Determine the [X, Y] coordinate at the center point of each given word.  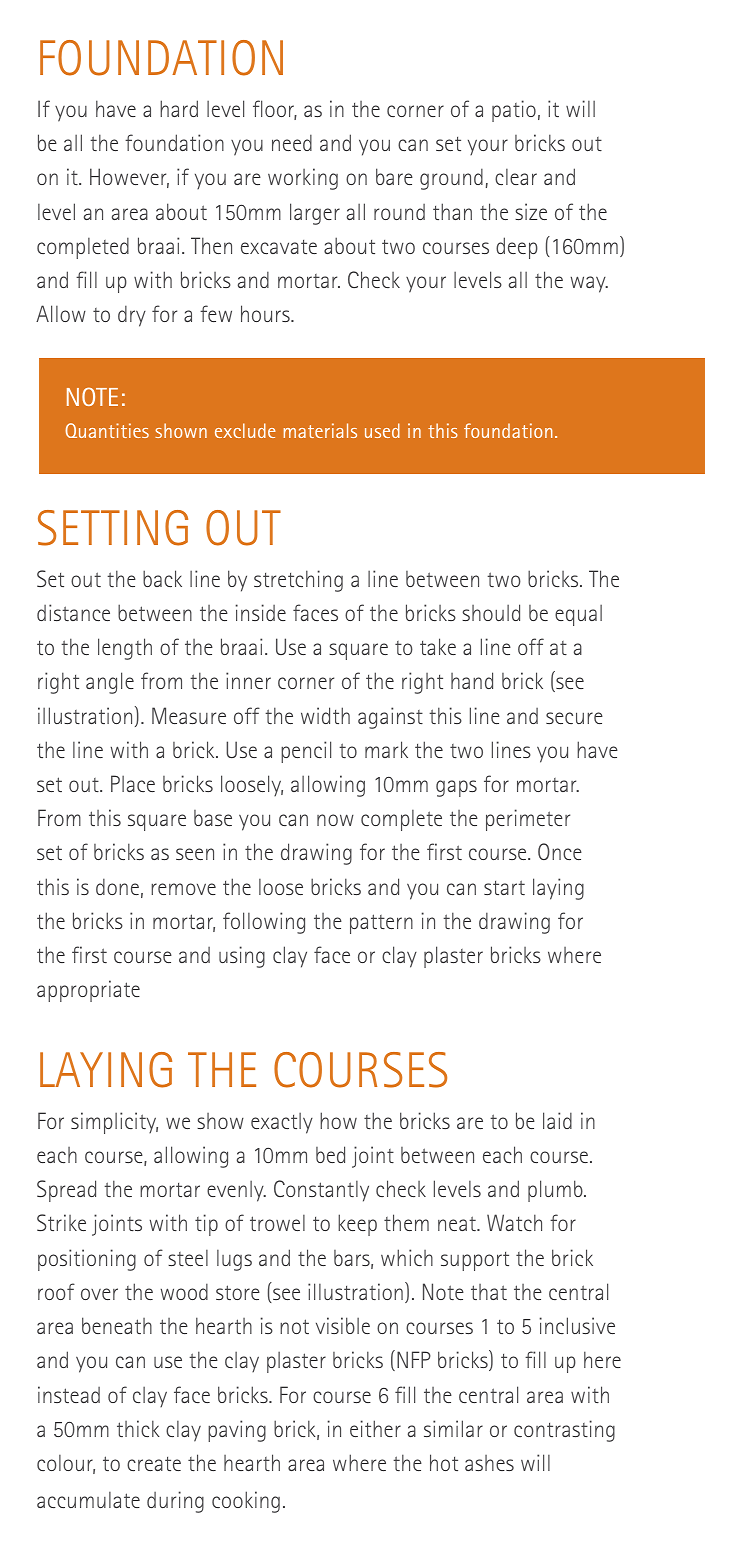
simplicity [114, 1123]
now [335, 820]
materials [320, 430]
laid [557, 1120]
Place [133, 783]
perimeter [528, 820]
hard [179, 108]
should [491, 612]
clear [516, 177]
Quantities [107, 430]
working [303, 179]
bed [330, 1154]
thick [138, 1428]
